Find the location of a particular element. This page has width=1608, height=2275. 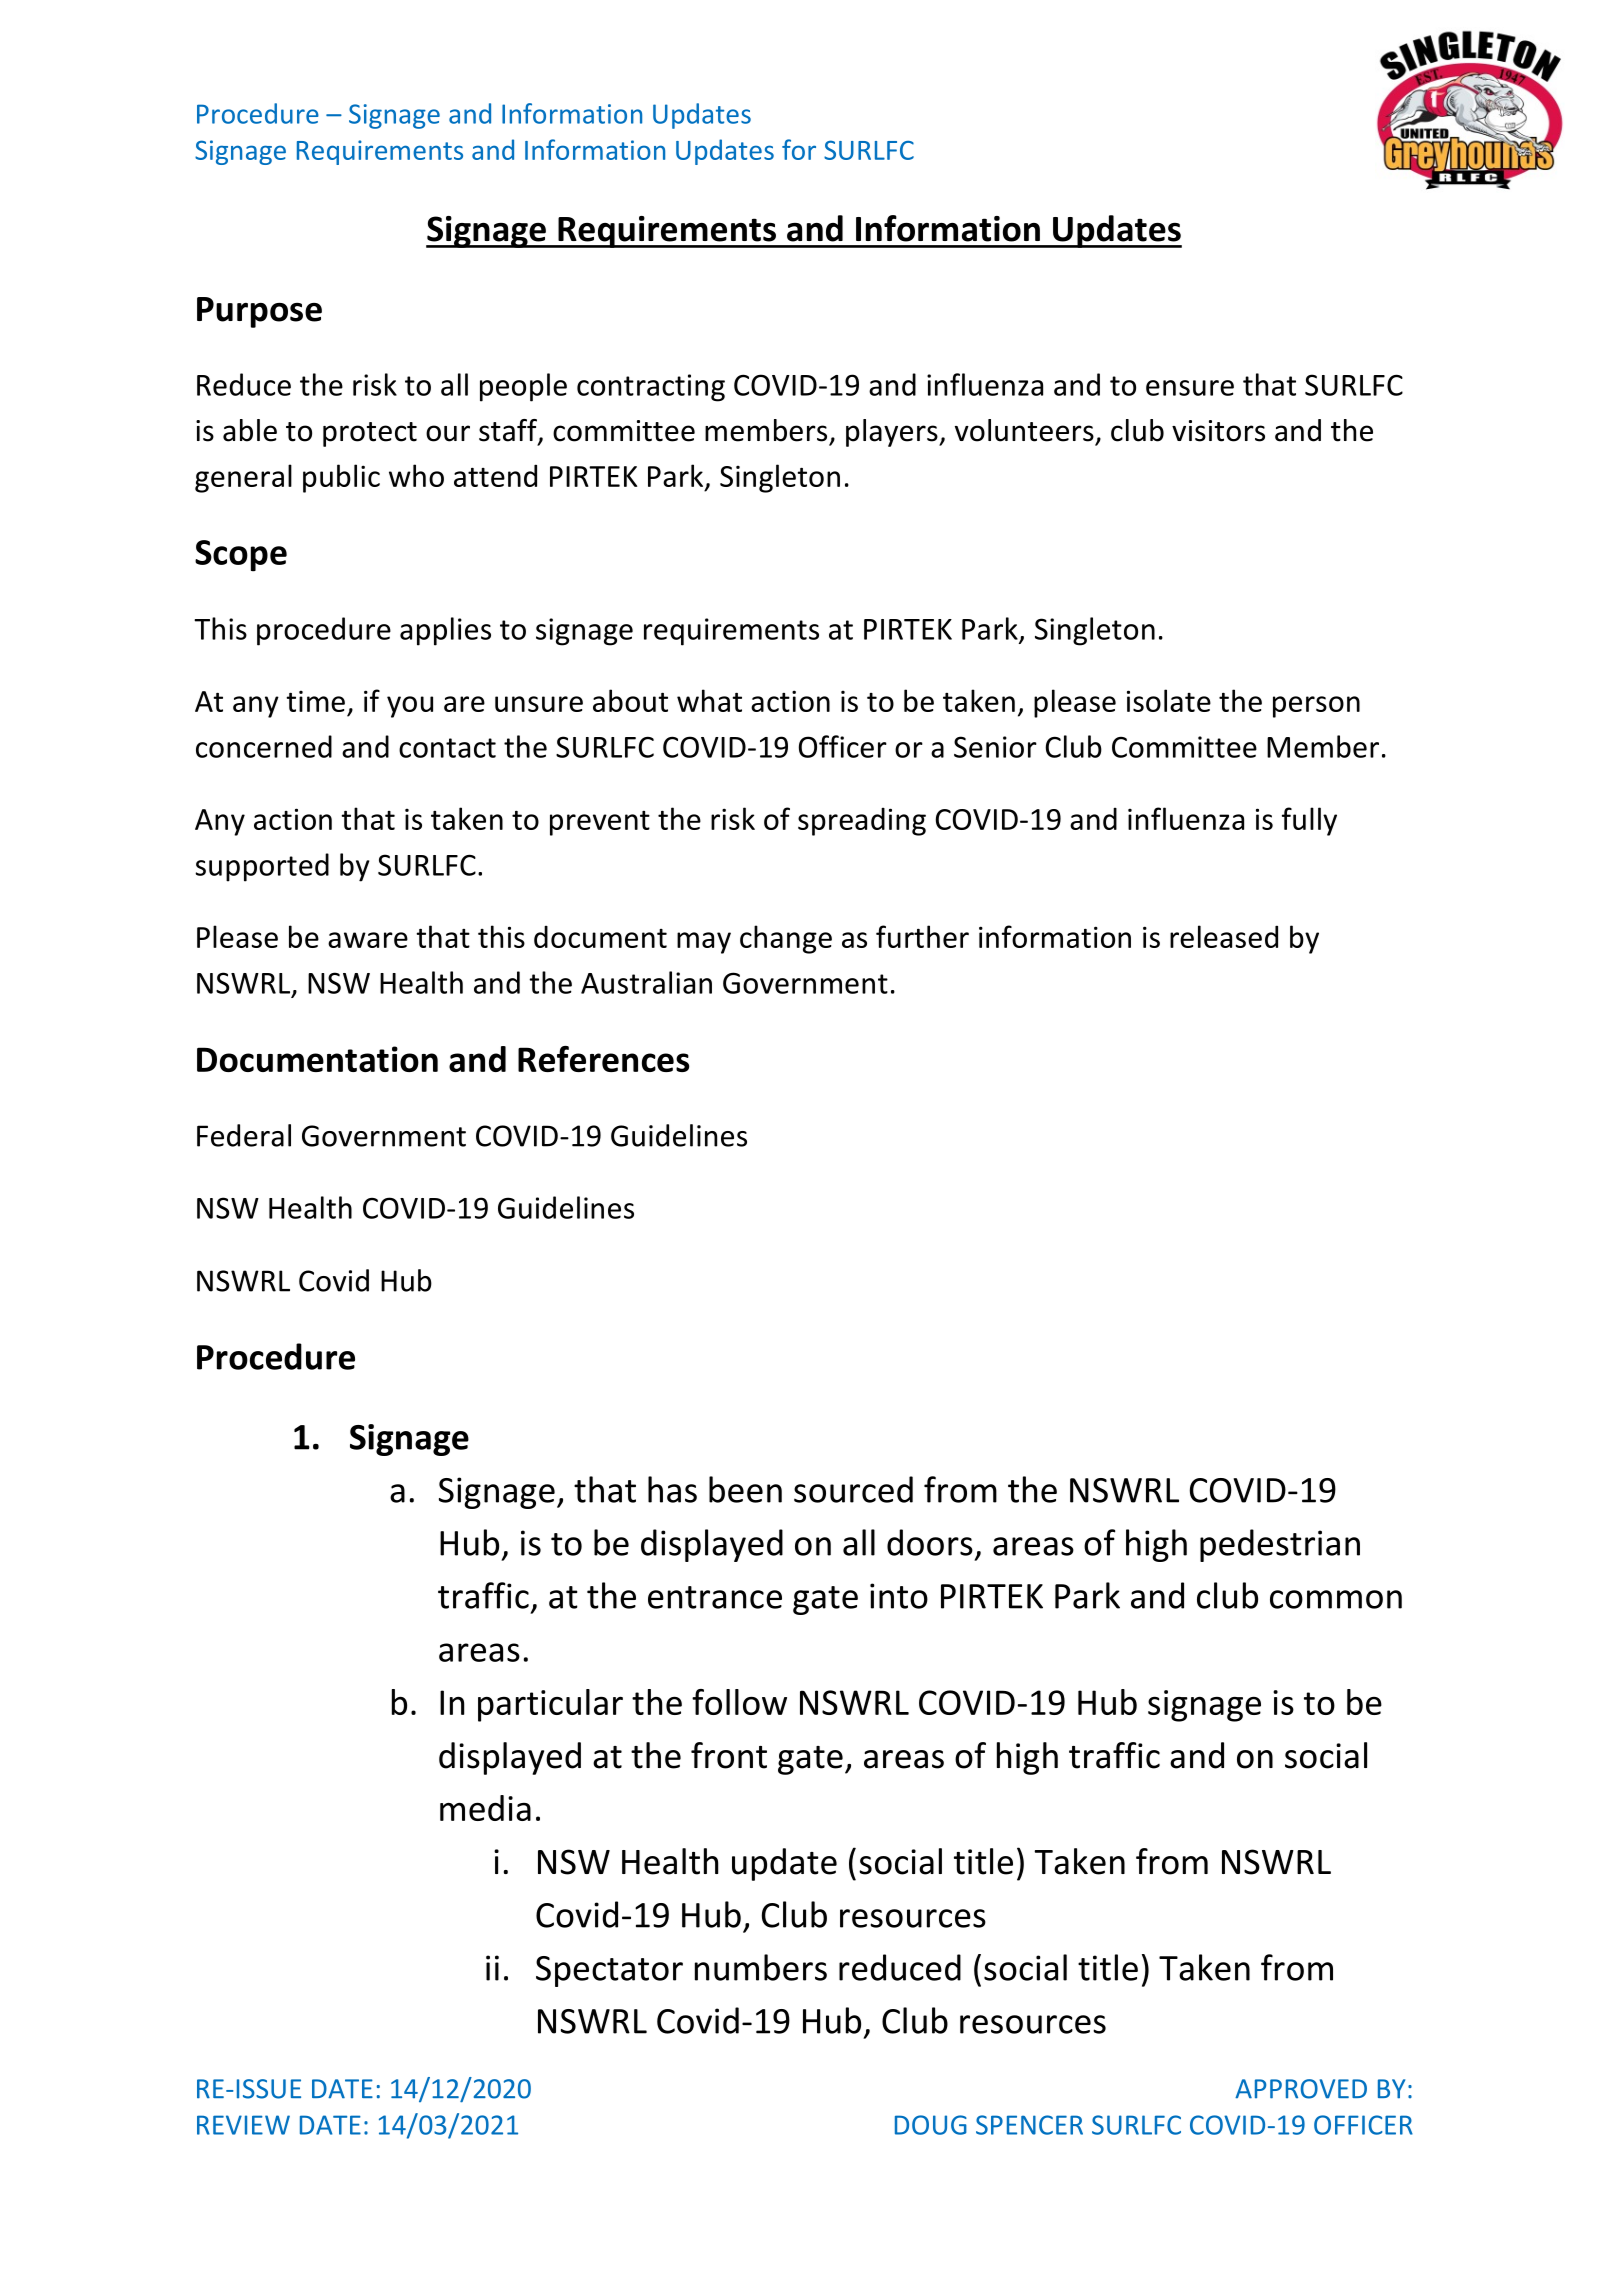

has is located at coordinates (672, 1489).
